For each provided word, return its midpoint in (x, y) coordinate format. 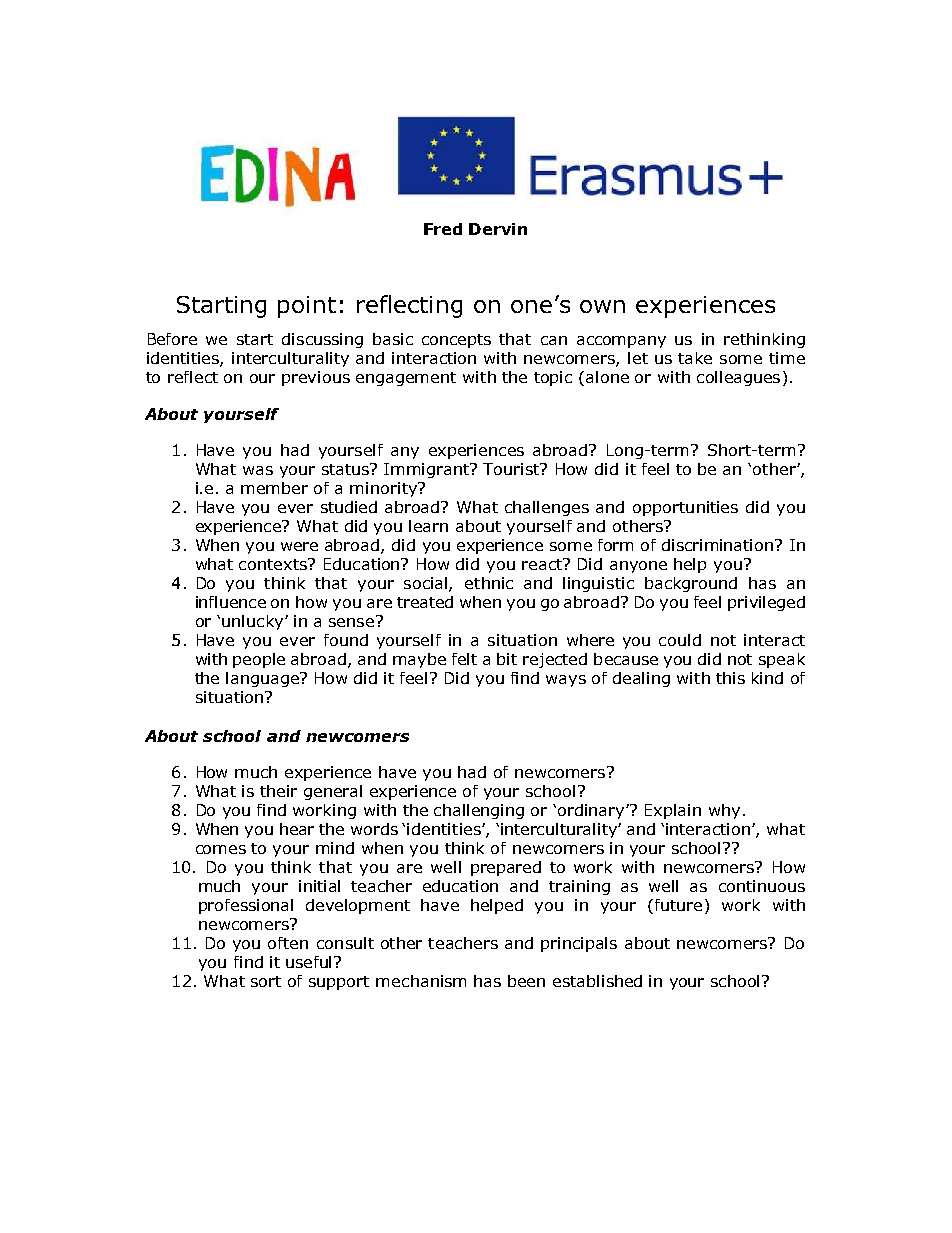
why (724, 811)
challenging (479, 811)
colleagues (738, 378)
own (602, 306)
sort (266, 981)
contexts (274, 564)
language (264, 679)
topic (553, 378)
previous (316, 378)
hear (297, 829)
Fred (443, 229)
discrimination (719, 545)
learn (428, 526)
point (307, 307)
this (730, 678)
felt (464, 659)
